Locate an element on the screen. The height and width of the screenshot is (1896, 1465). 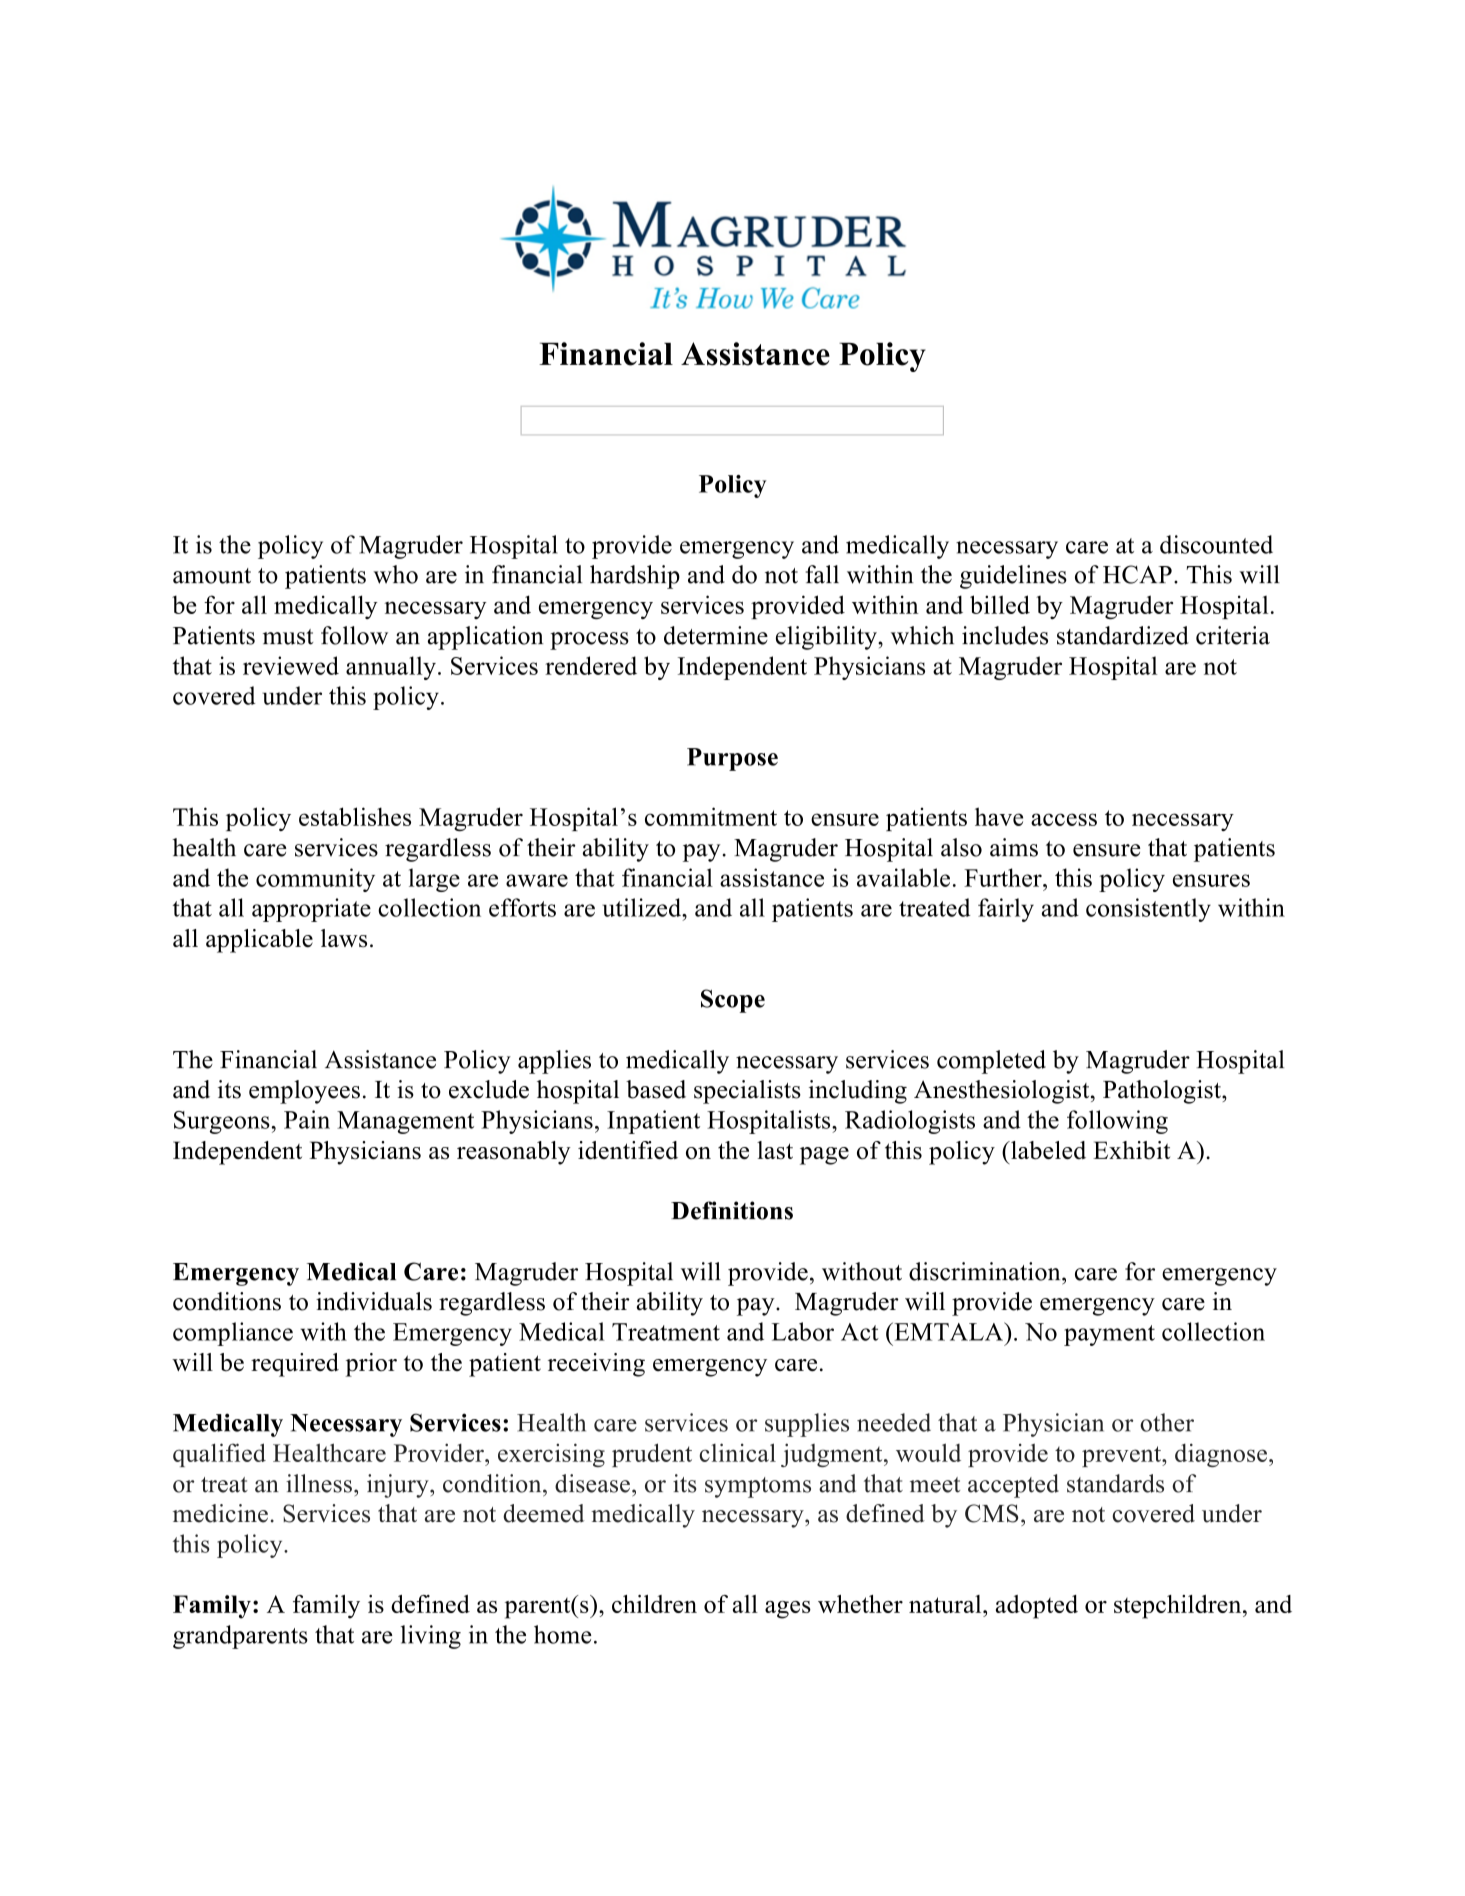
establishes is located at coordinates (355, 816).
